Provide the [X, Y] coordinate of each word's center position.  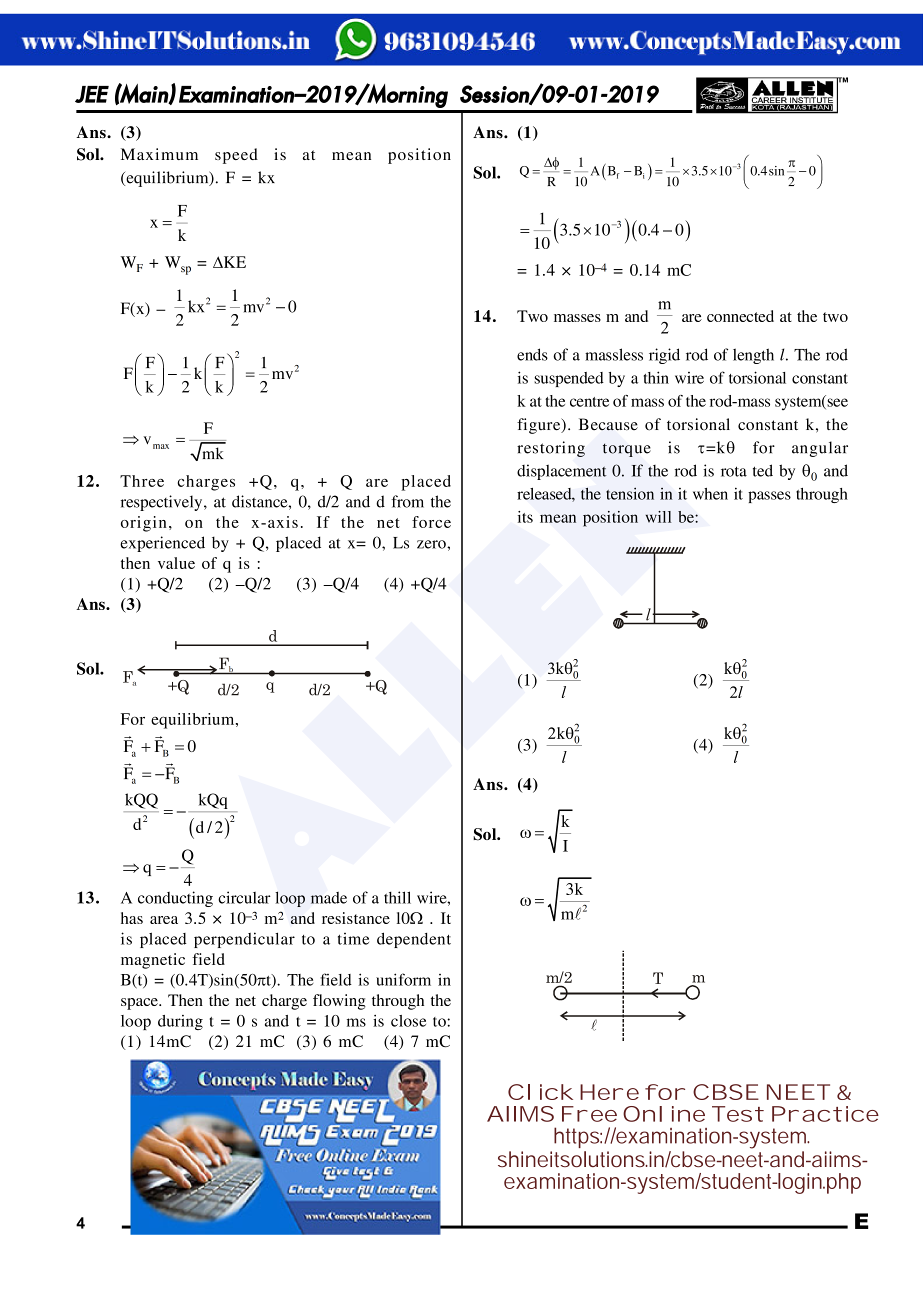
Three [142, 481]
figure [540, 426]
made [329, 898]
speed [236, 156]
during [180, 1022]
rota [734, 471]
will [658, 517]
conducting [175, 899]
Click [540, 1092]
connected [740, 316]
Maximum [159, 154]
